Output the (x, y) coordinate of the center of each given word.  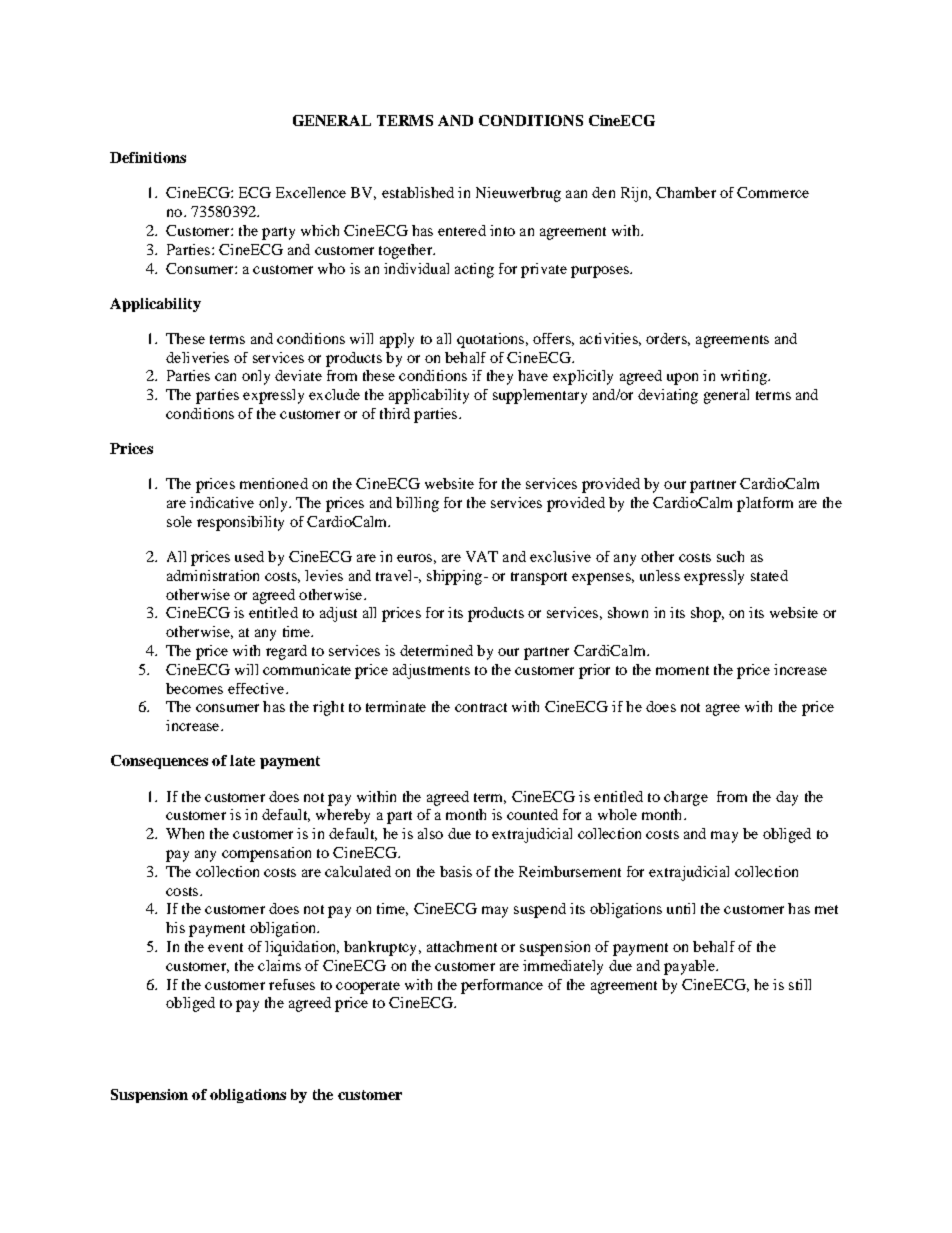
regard (286, 652)
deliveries (197, 357)
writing (745, 377)
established (418, 192)
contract (481, 707)
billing (417, 504)
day (787, 798)
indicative (222, 502)
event (225, 947)
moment (682, 670)
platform (765, 504)
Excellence (311, 192)
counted (532, 814)
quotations (492, 340)
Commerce (773, 192)
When (185, 833)
